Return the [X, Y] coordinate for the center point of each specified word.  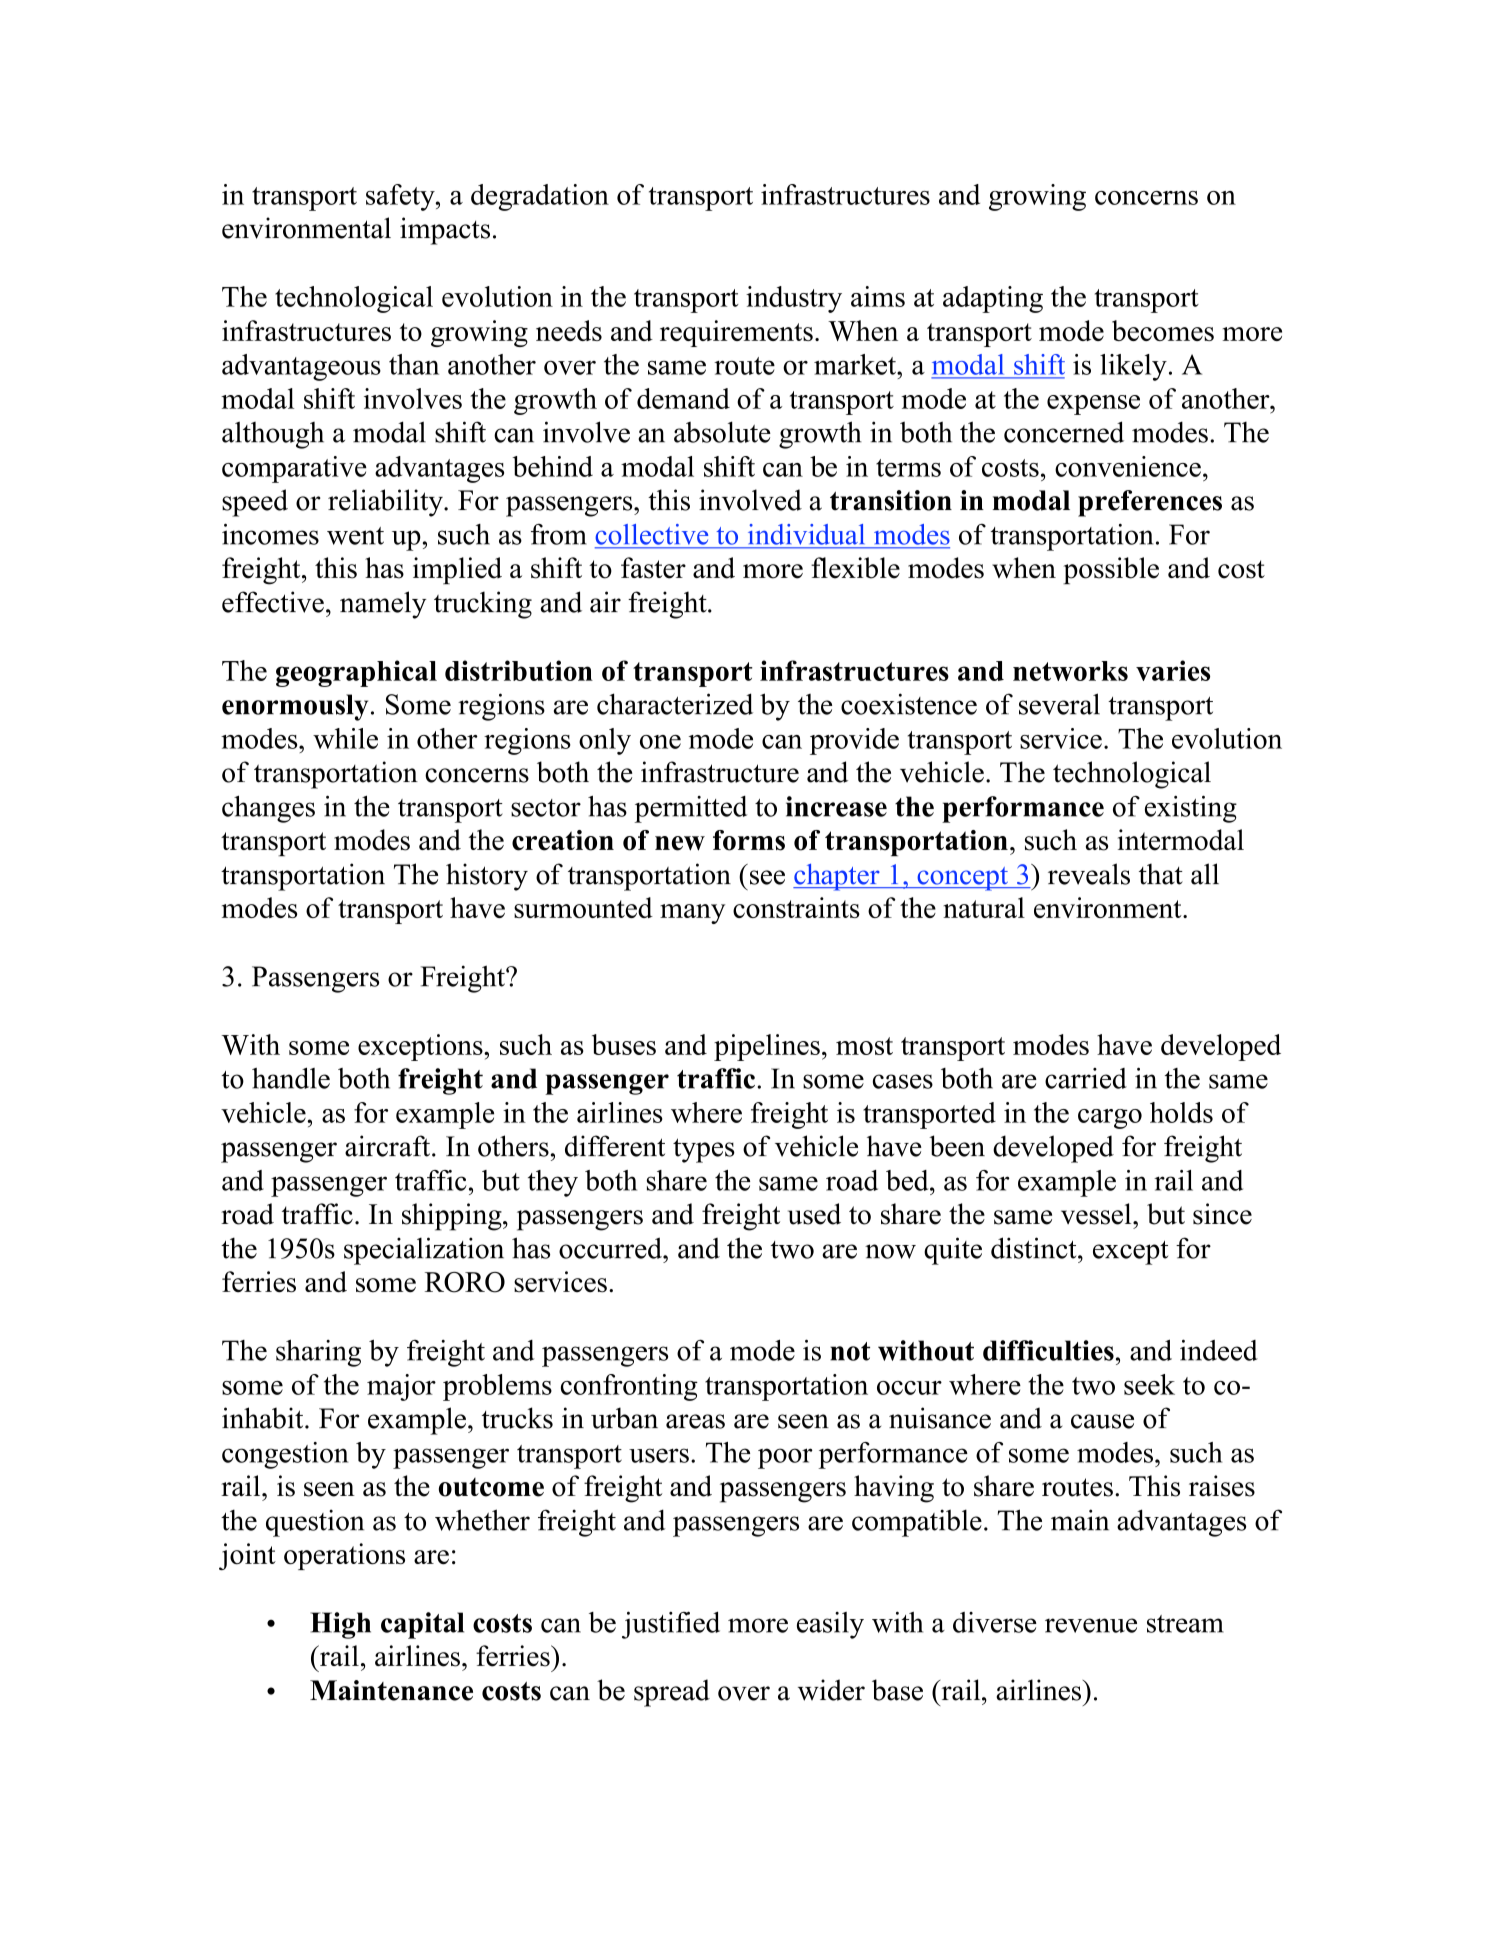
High [341, 1625]
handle [291, 1078]
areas [695, 1421]
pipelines [767, 1047]
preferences [1150, 503]
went [355, 536]
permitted [691, 809]
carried [1086, 1078]
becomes [1163, 330]
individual [806, 534]
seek [1149, 1384]
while [345, 738]
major [401, 1387]
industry [794, 299]
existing [1191, 809]
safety [401, 197]
